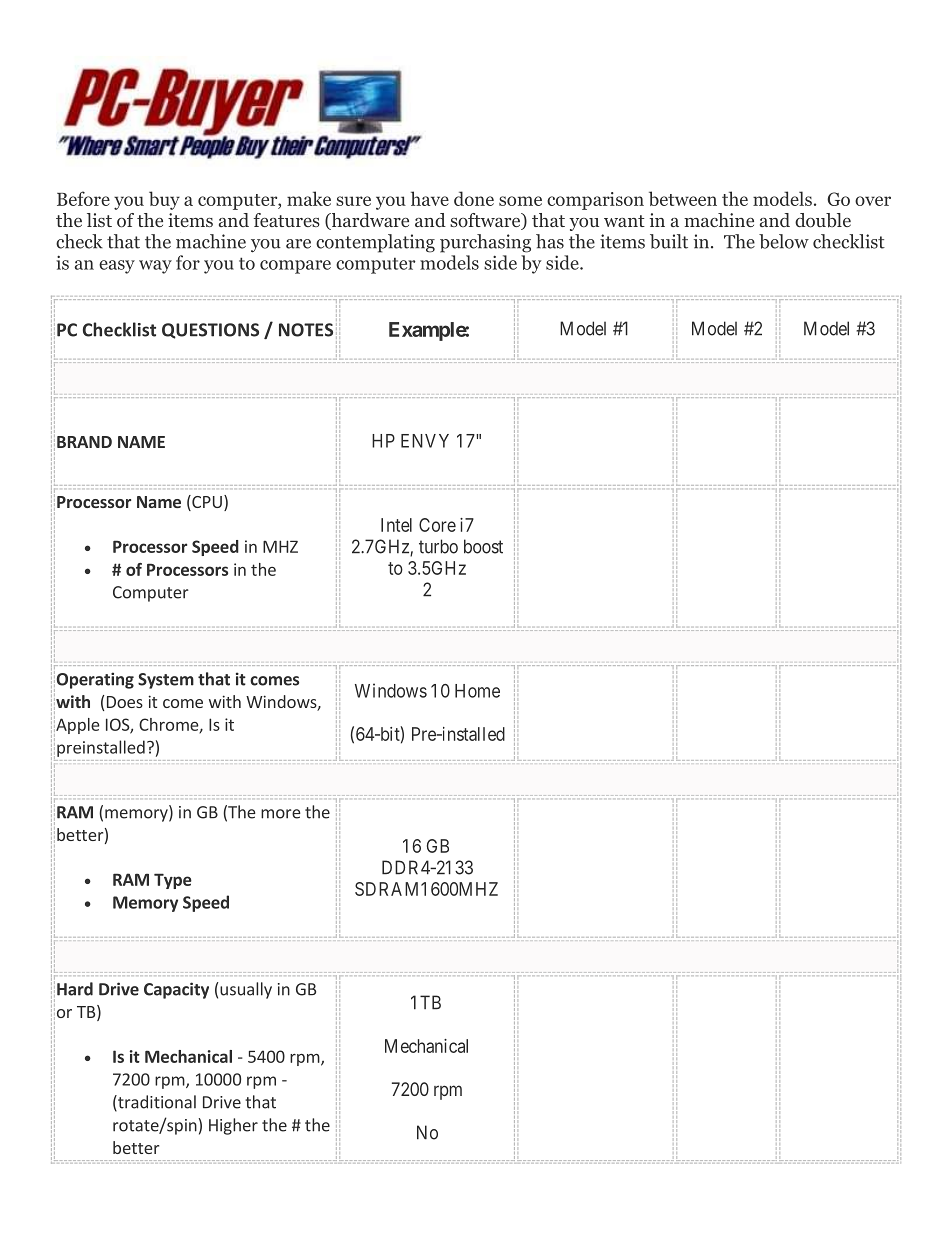 The image size is (952, 1233). What do you see at coordinates (173, 881) in the document?
I see `Type` at bounding box center [173, 881].
